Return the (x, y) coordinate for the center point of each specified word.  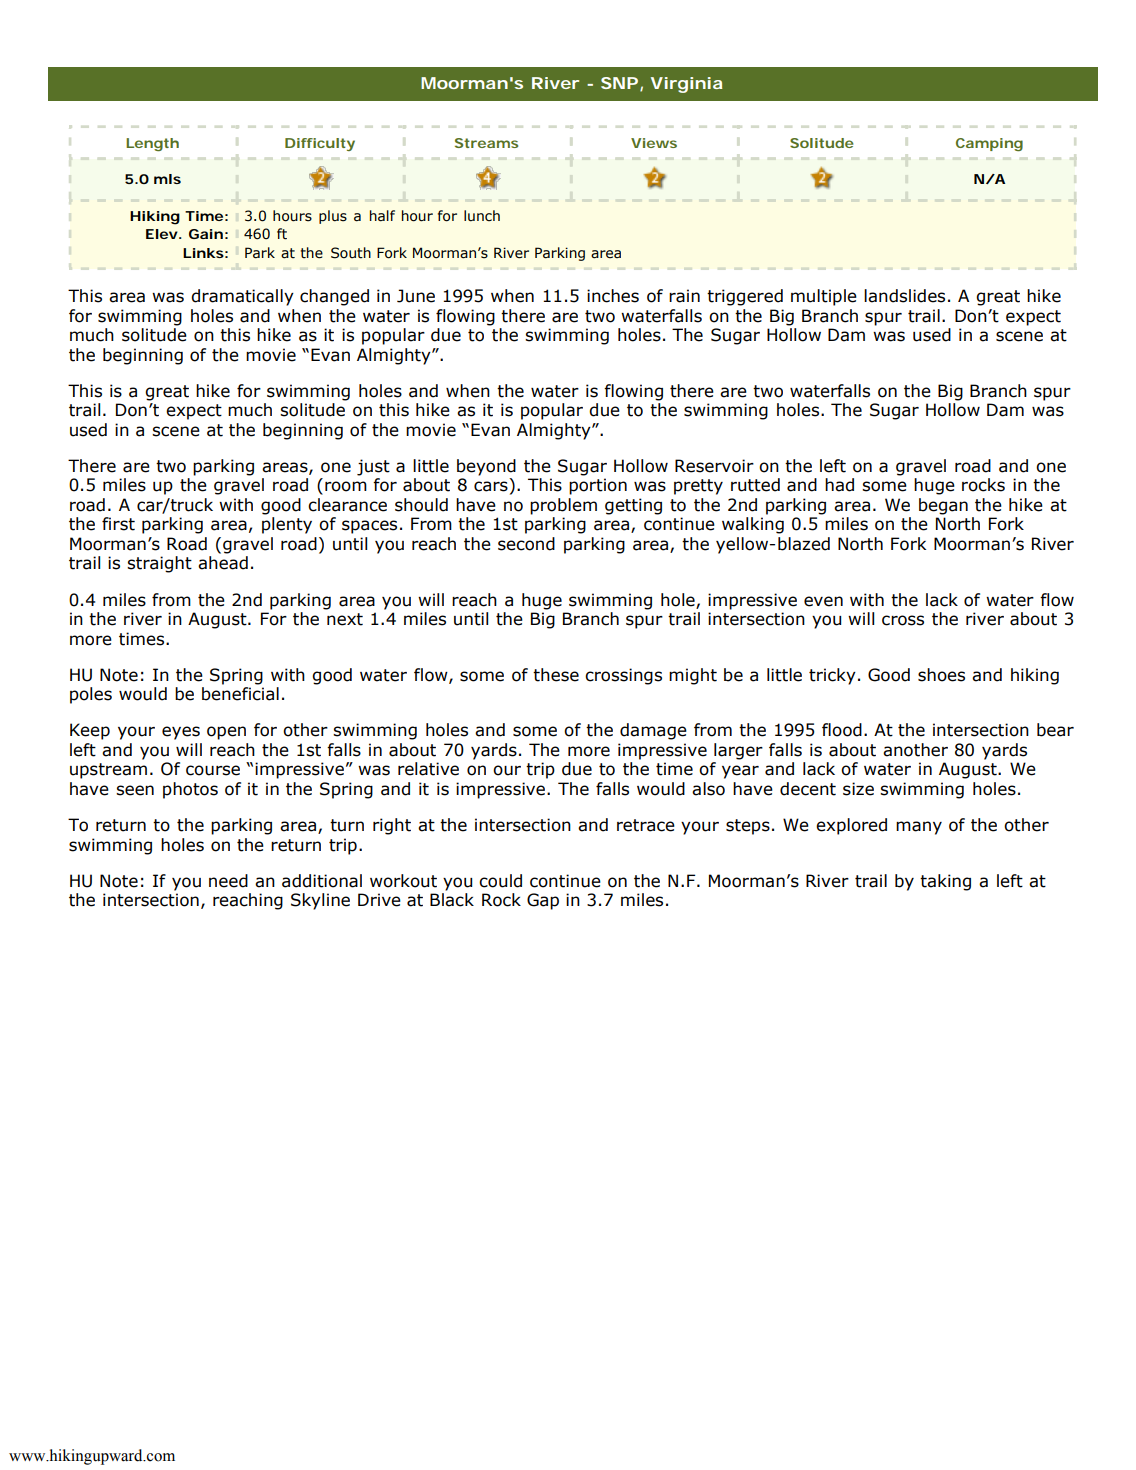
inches (613, 296)
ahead (223, 563)
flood (842, 730)
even (823, 601)
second (526, 544)
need (228, 881)
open (226, 733)
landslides (904, 296)
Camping (989, 144)
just (373, 467)
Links (203, 253)
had (839, 485)
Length (152, 144)
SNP (619, 83)
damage (653, 731)
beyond (486, 467)
